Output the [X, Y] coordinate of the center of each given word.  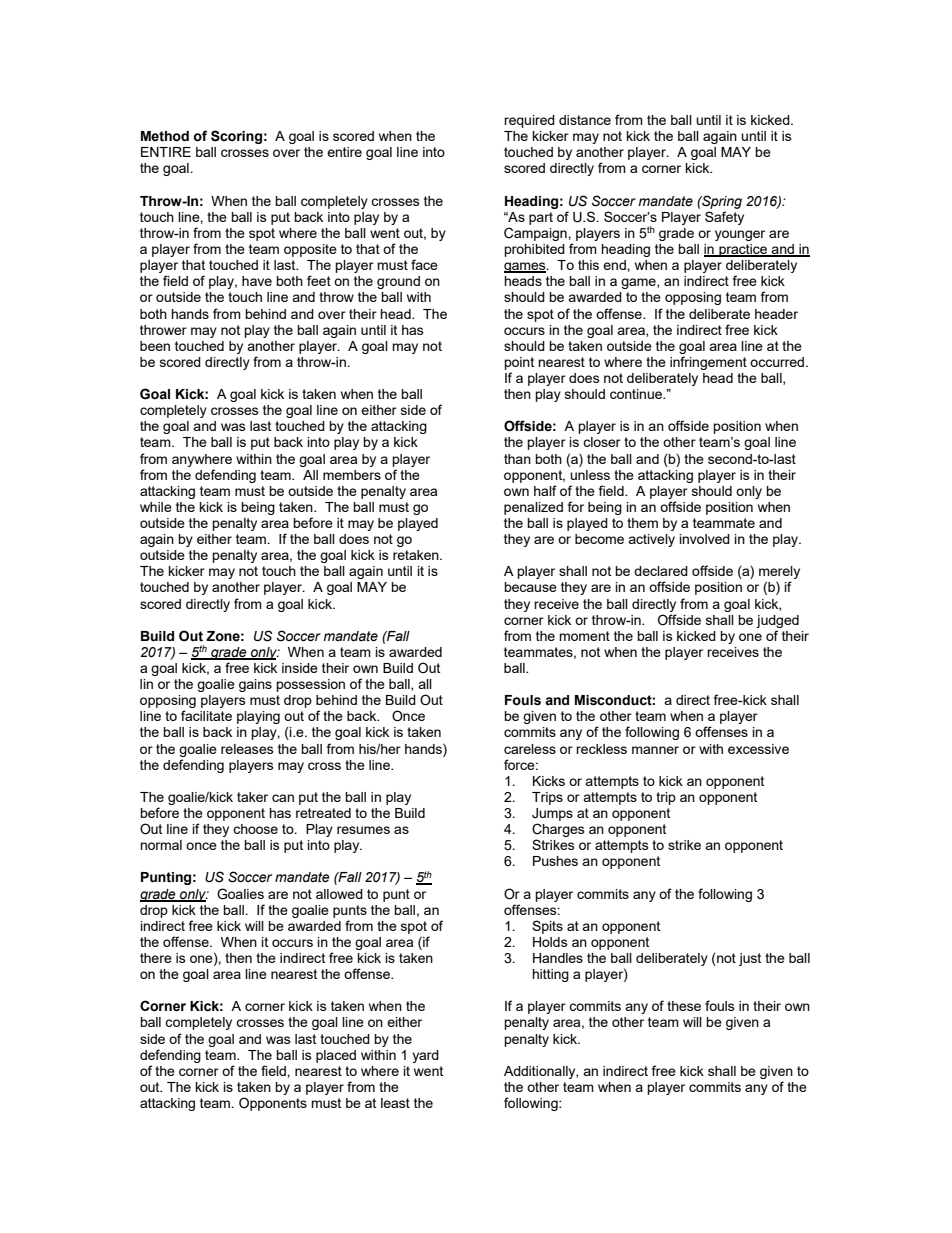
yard [425, 1056]
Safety [724, 218]
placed [336, 1056]
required [529, 121]
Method [165, 136]
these [684, 1006]
